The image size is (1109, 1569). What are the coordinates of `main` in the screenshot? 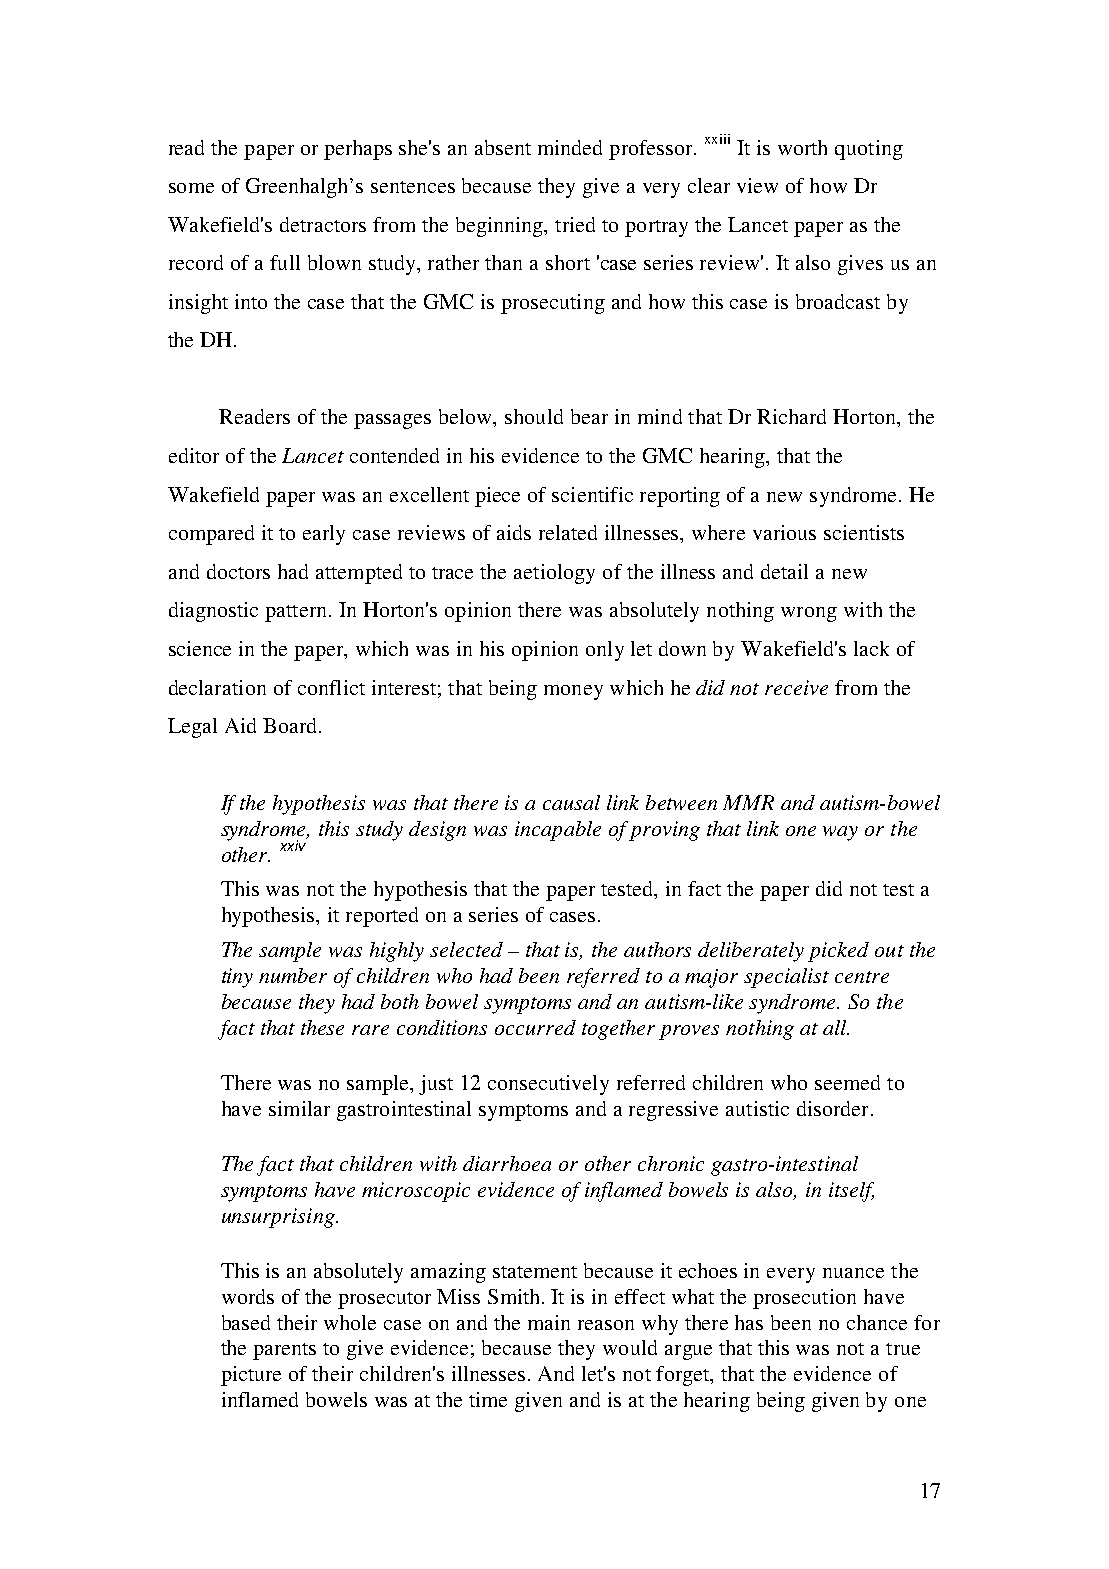 It's located at (549, 1322).
